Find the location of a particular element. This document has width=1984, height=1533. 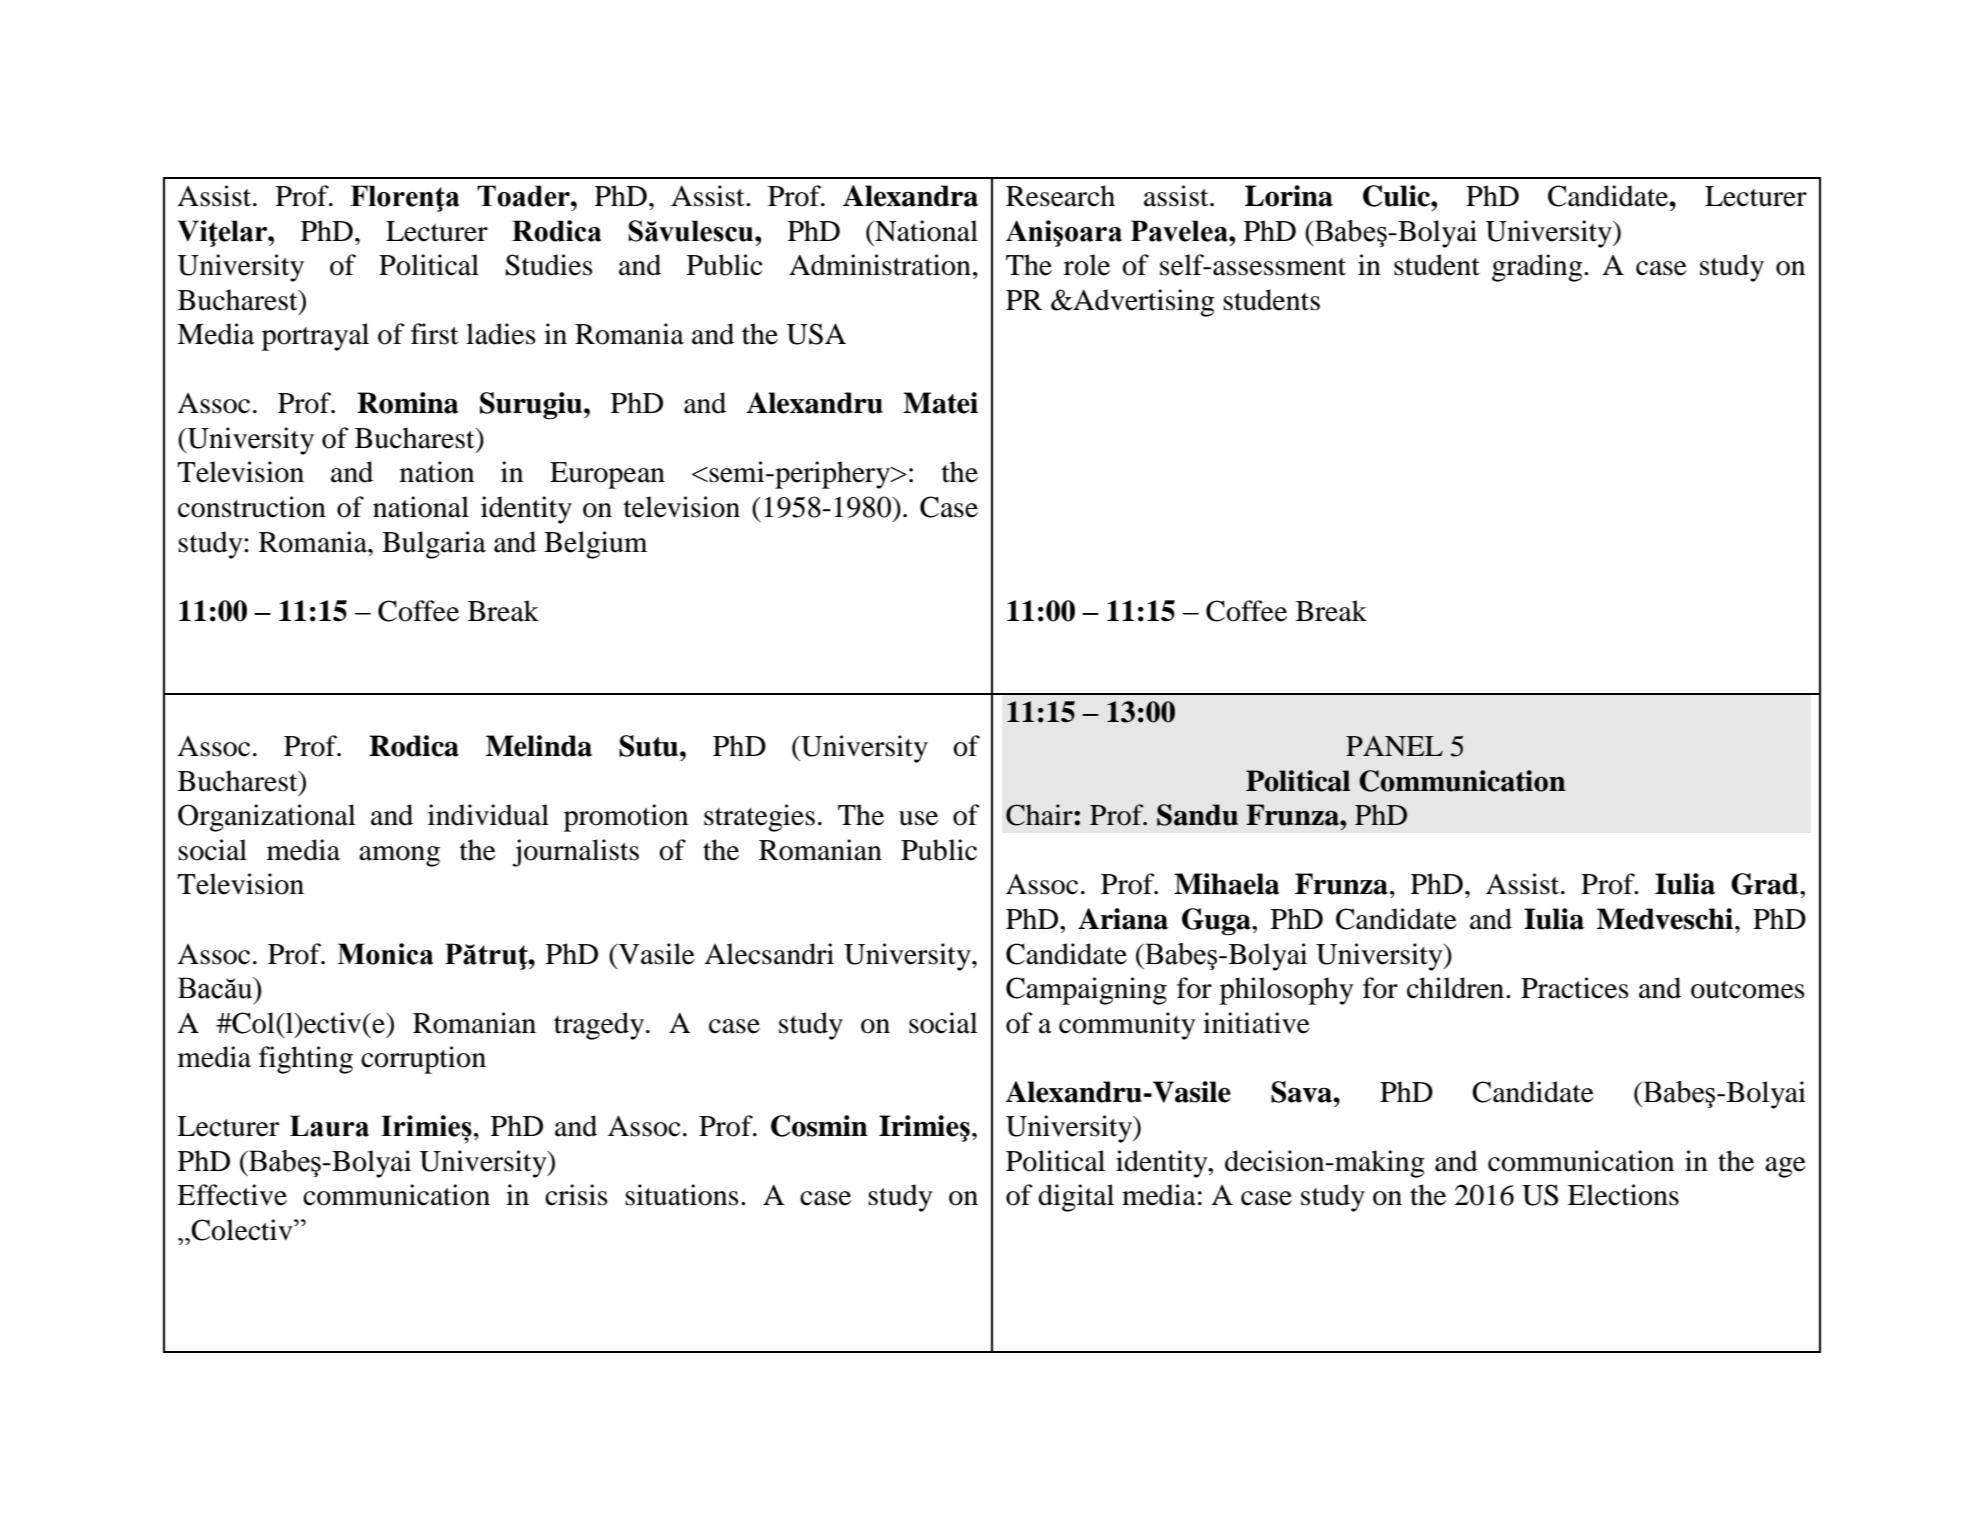

Research is located at coordinates (1060, 196).
